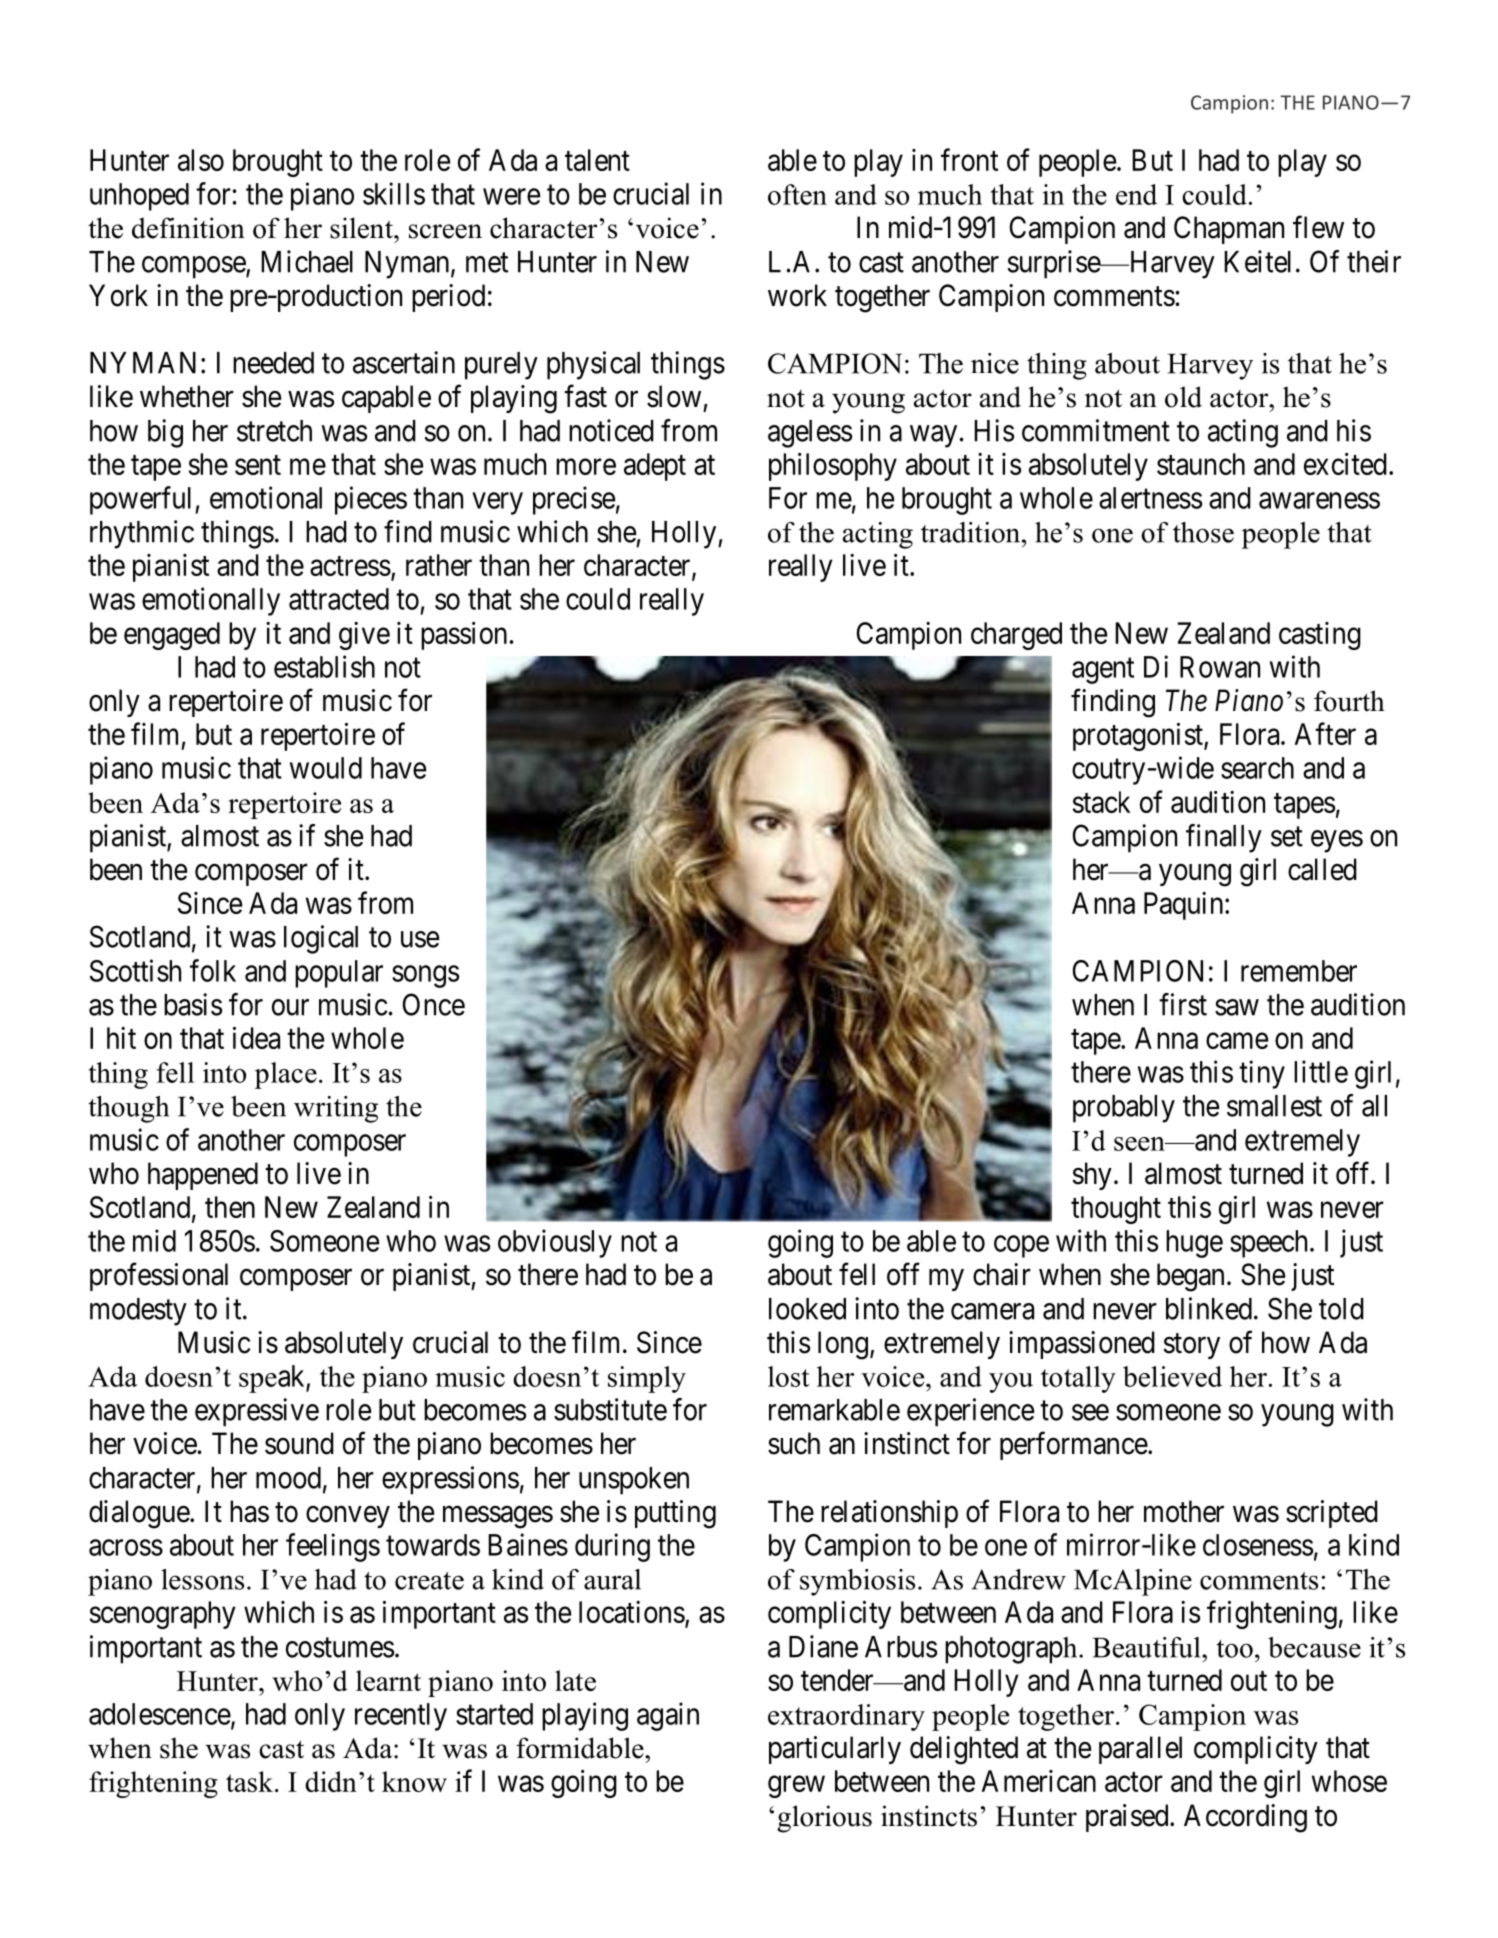  What do you see at coordinates (797, 194) in the screenshot?
I see `often` at bounding box center [797, 194].
